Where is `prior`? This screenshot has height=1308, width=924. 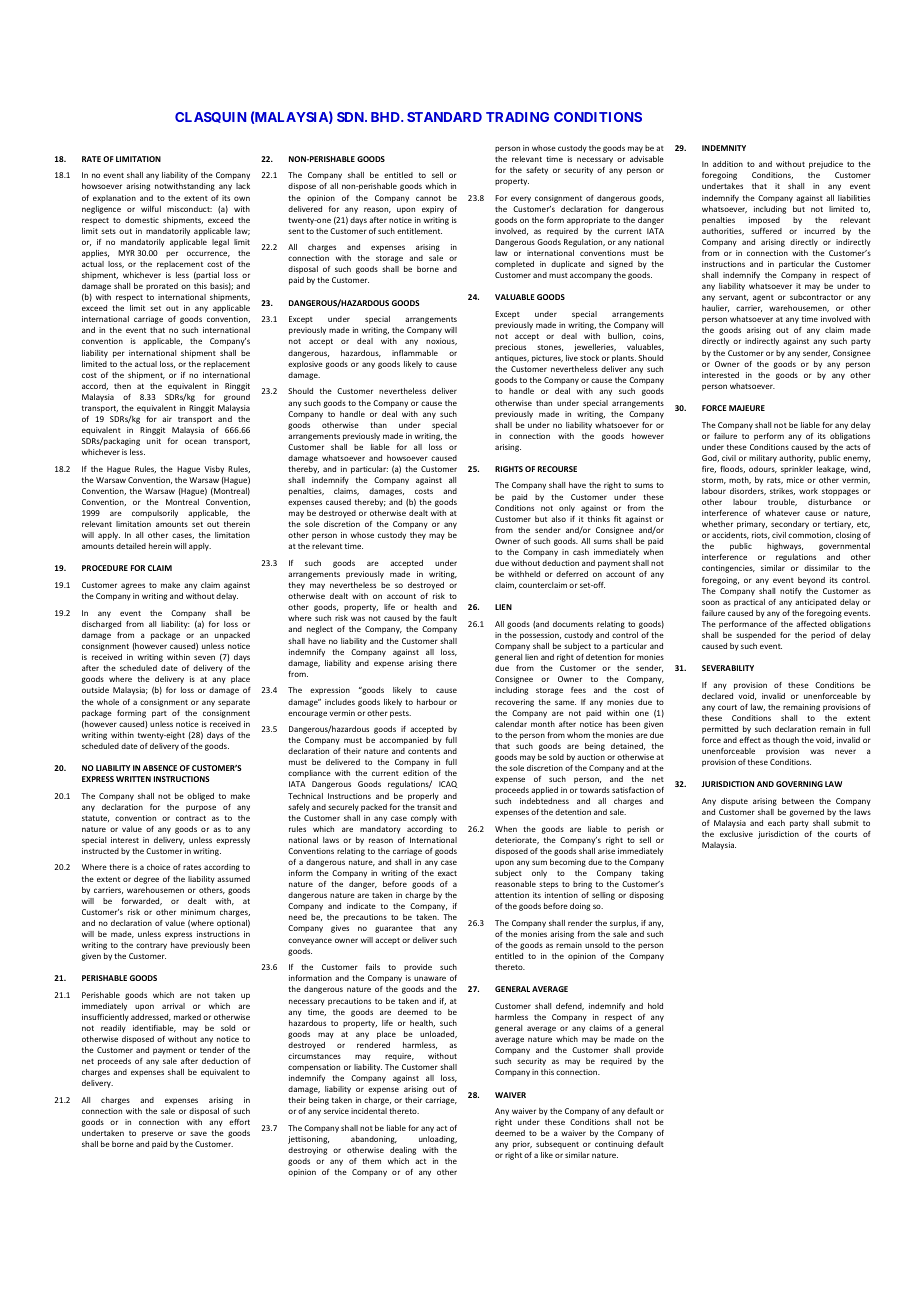 prior is located at coordinates (522, 1145).
